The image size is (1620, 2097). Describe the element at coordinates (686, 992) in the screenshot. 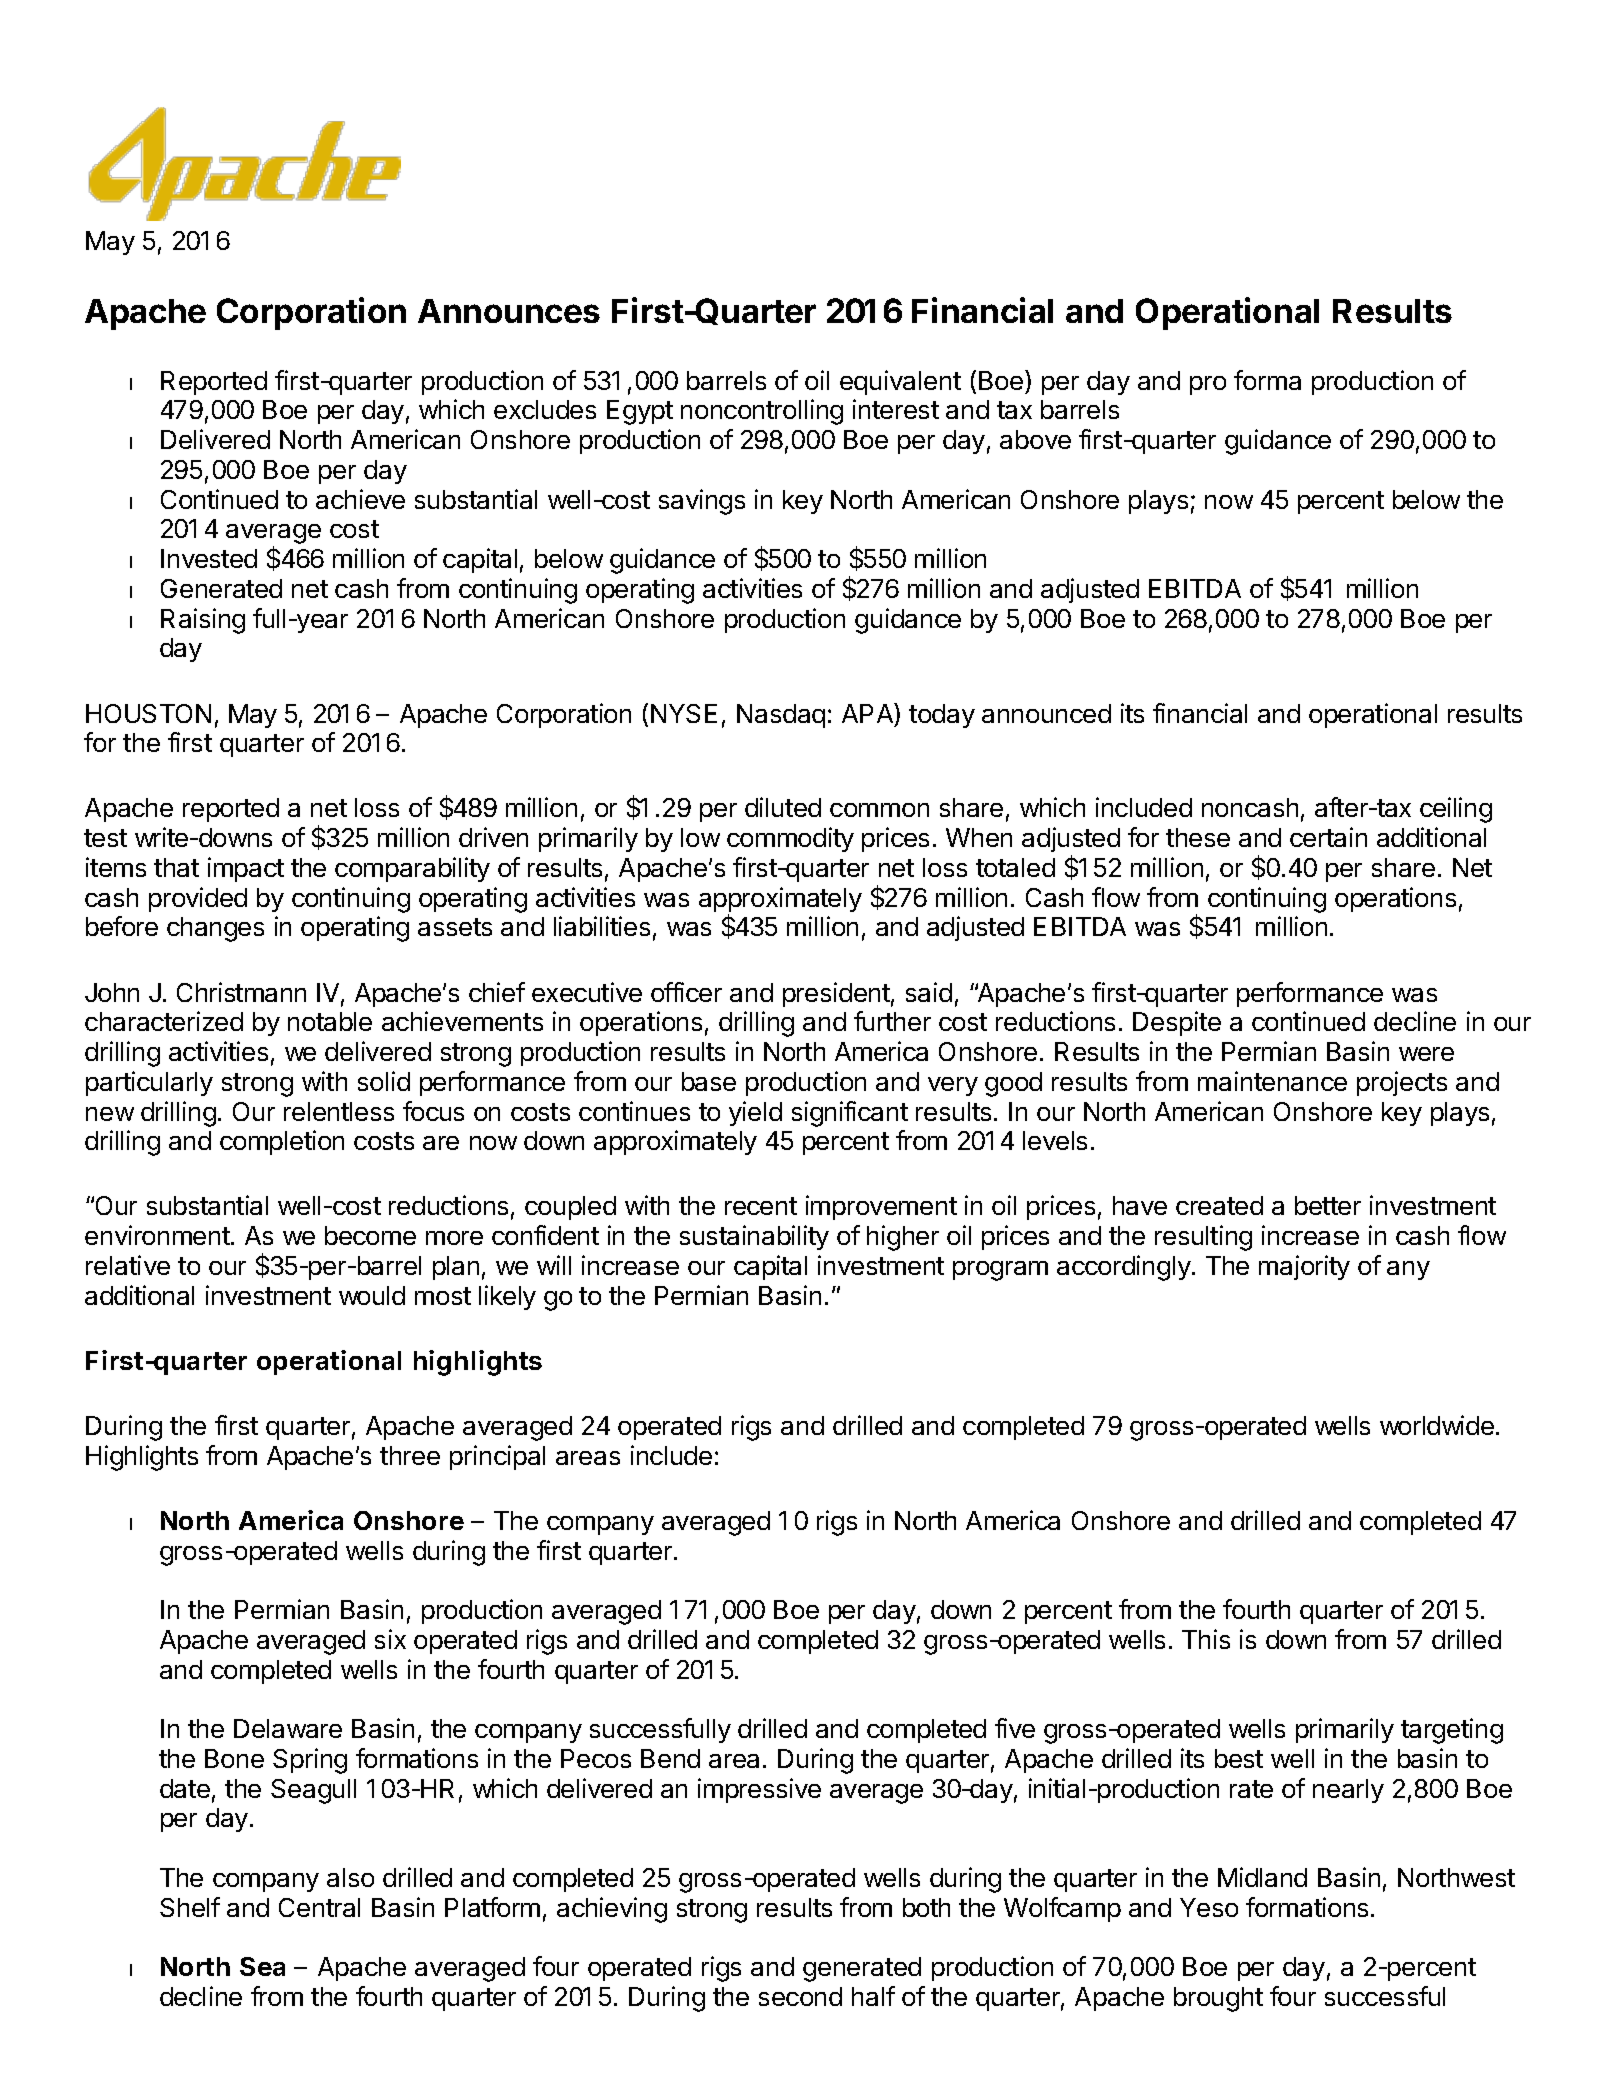

I see `officer` at that location.
